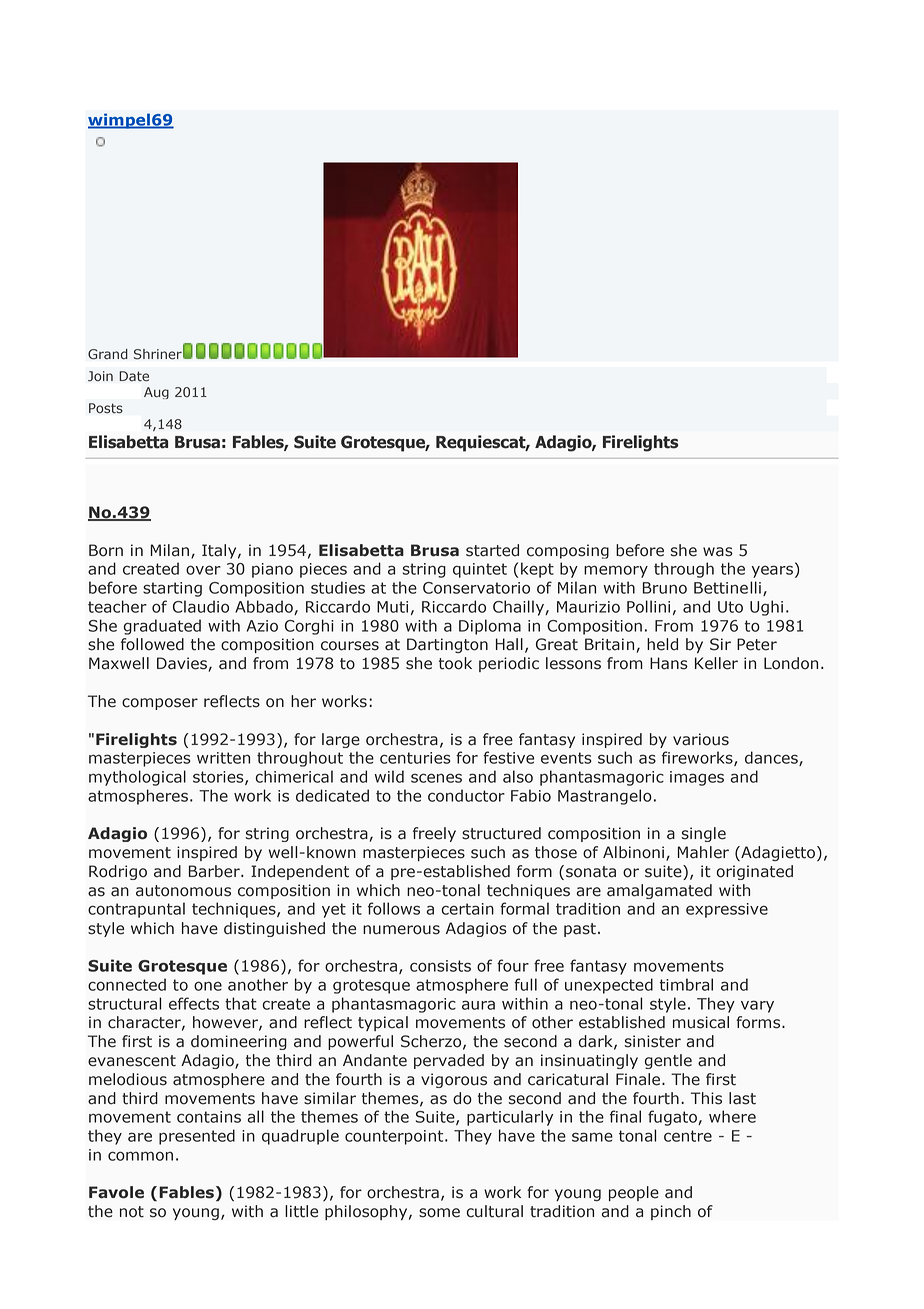 This screenshot has height=1309, width=924. What do you see at coordinates (140, 1156) in the screenshot?
I see `common` at bounding box center [140, 1156].
